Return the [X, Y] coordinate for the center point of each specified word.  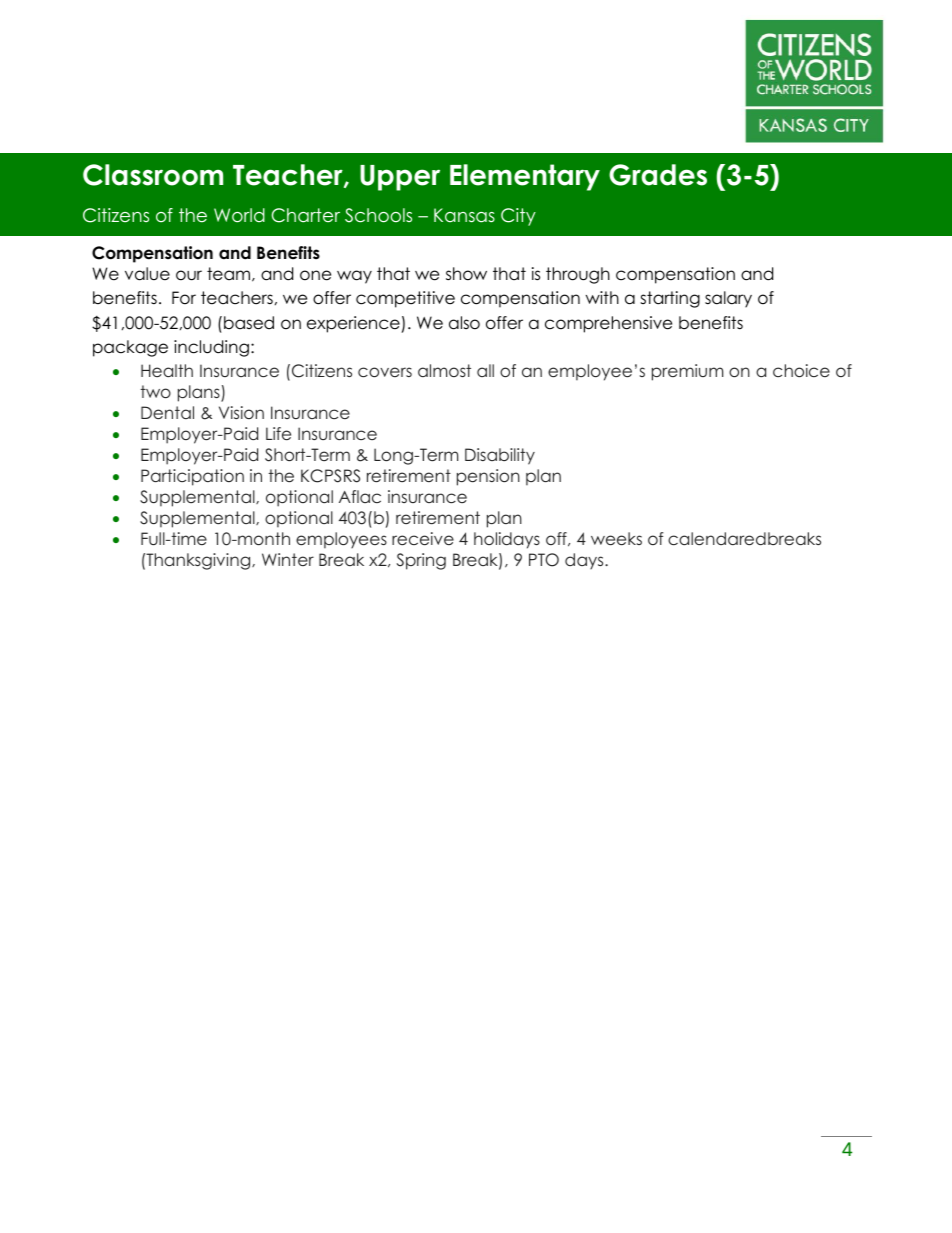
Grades [658, 175]
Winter [288, 559]
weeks [616, 538]
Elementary [525, 177]
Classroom [153, 175]
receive [423, 538]
